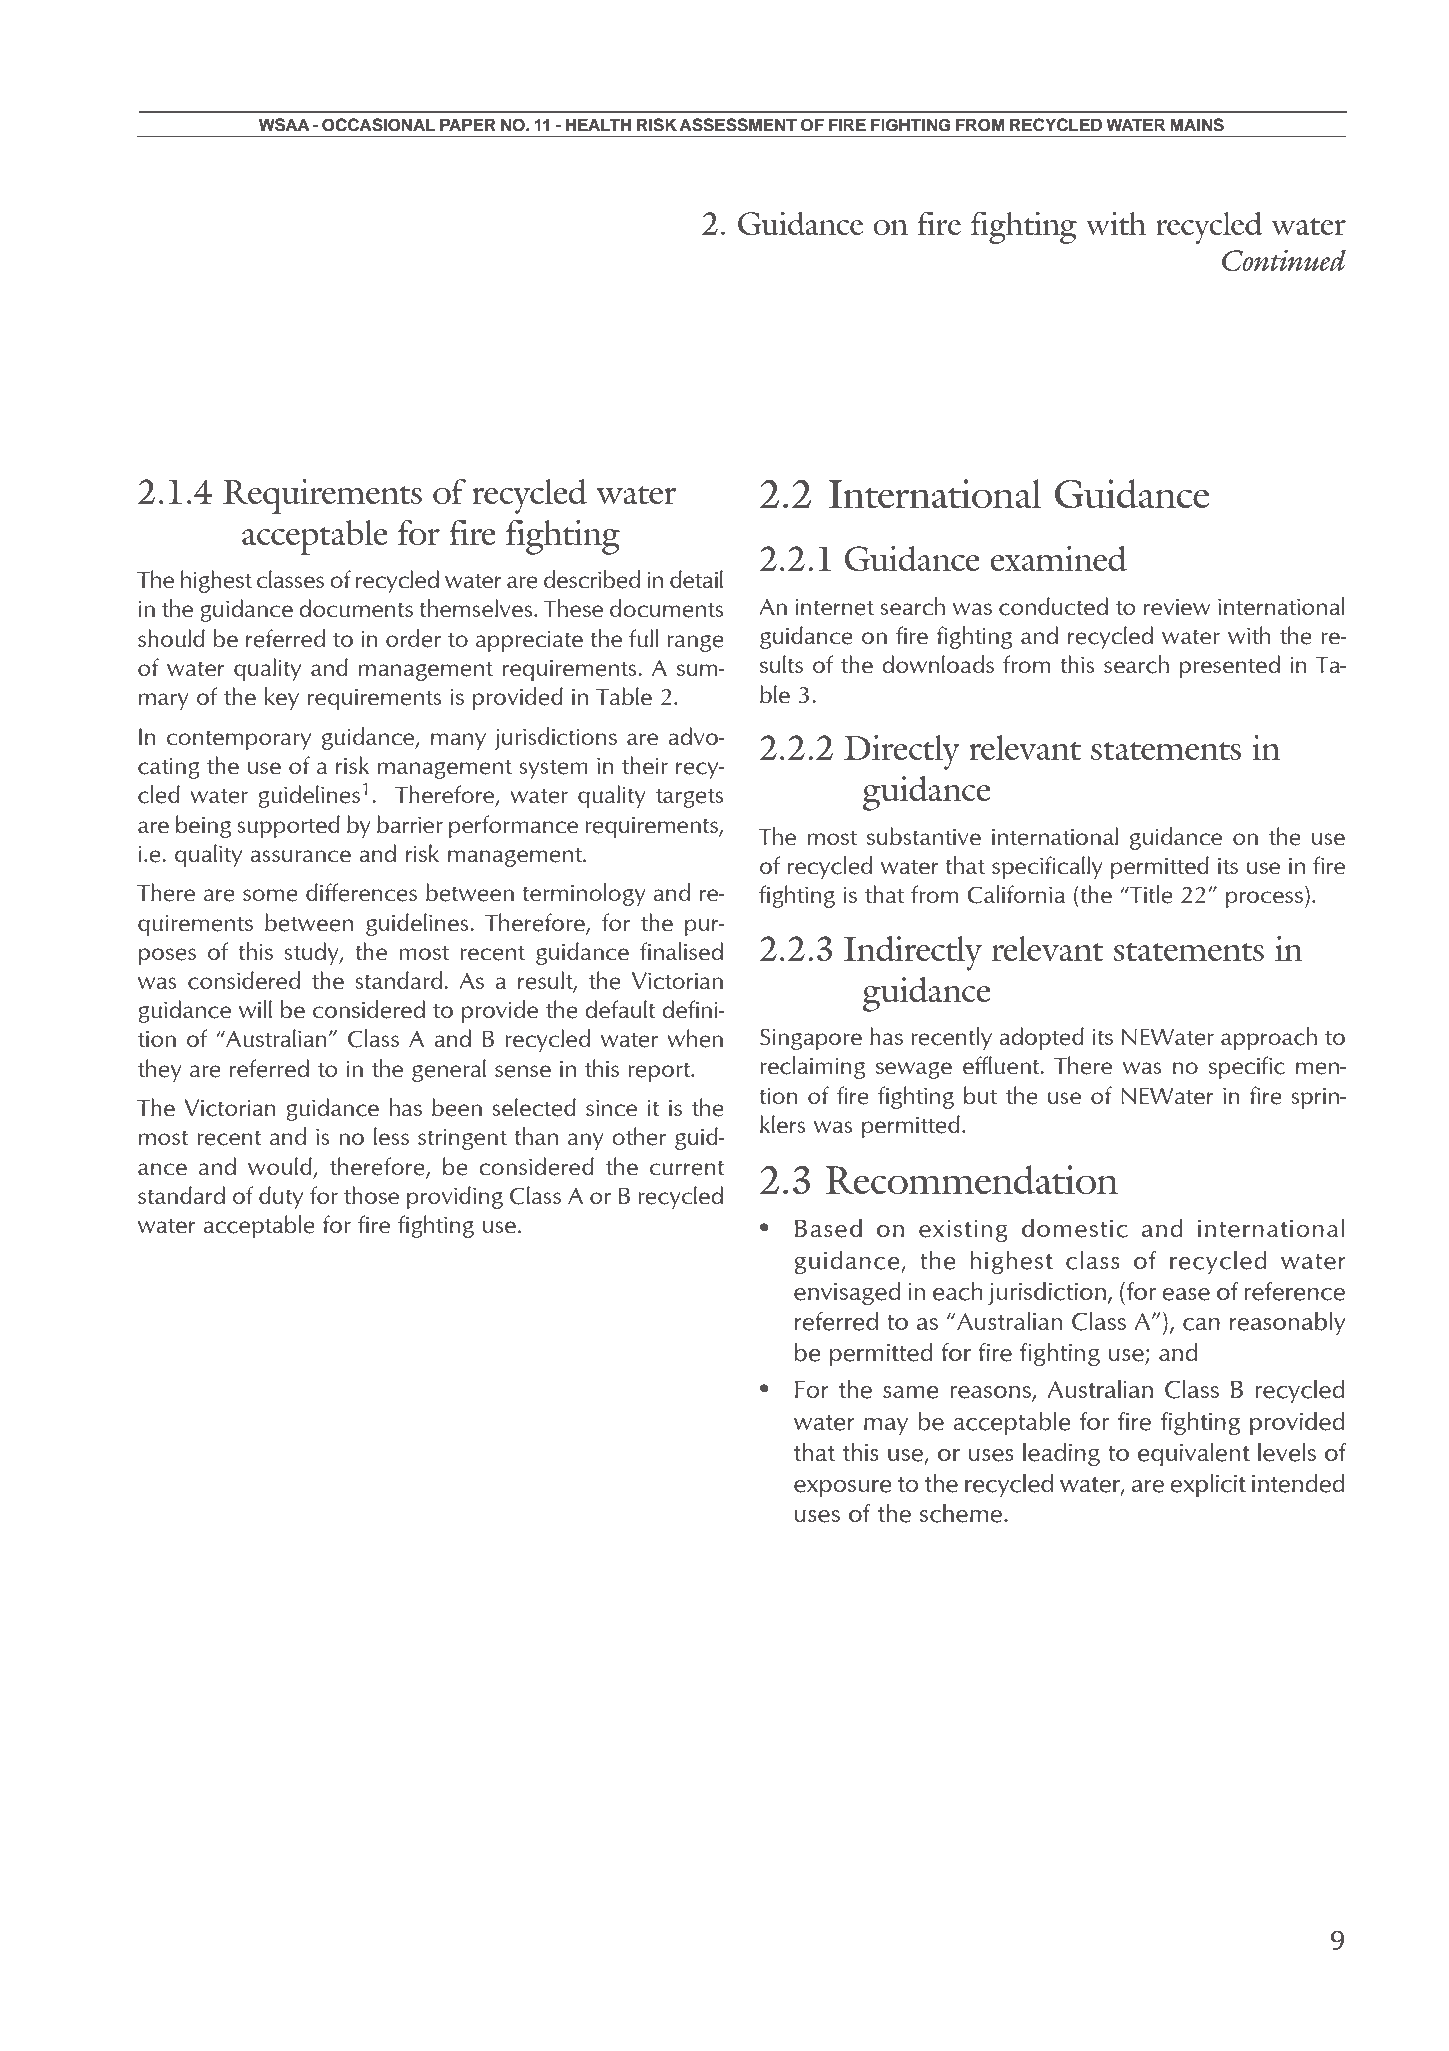 The image size is (1449, 2051). I want to click on targets, so click(690, 798).
